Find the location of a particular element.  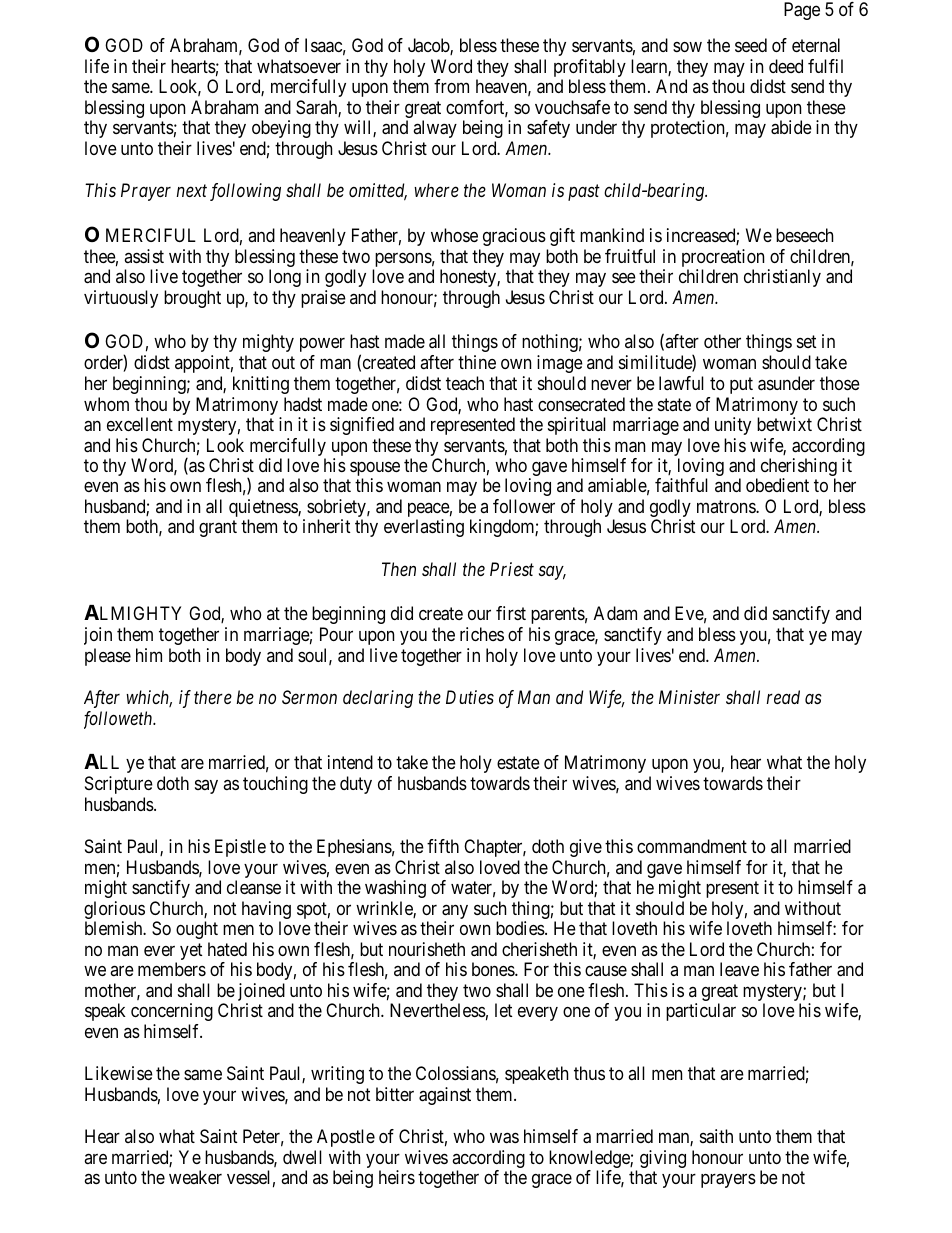

from is located at coordinates (451, 86).
